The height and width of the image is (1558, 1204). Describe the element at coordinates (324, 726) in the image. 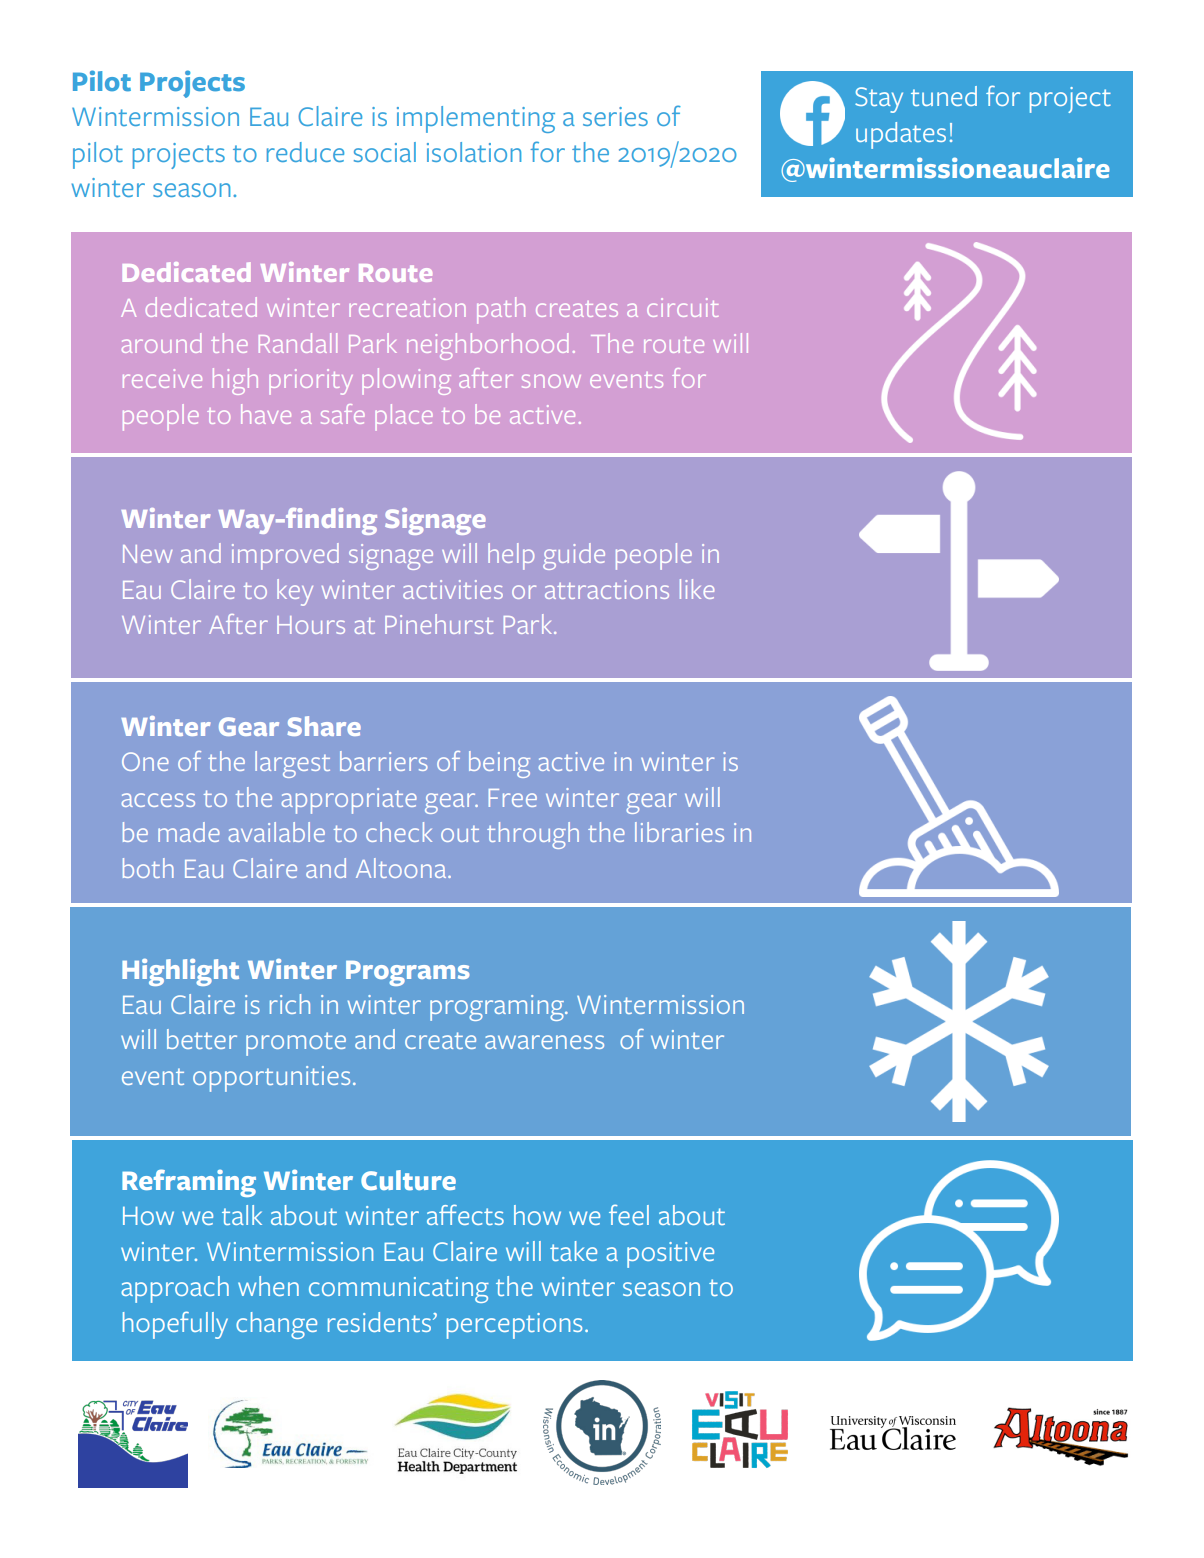

I see `Share` at that location.
